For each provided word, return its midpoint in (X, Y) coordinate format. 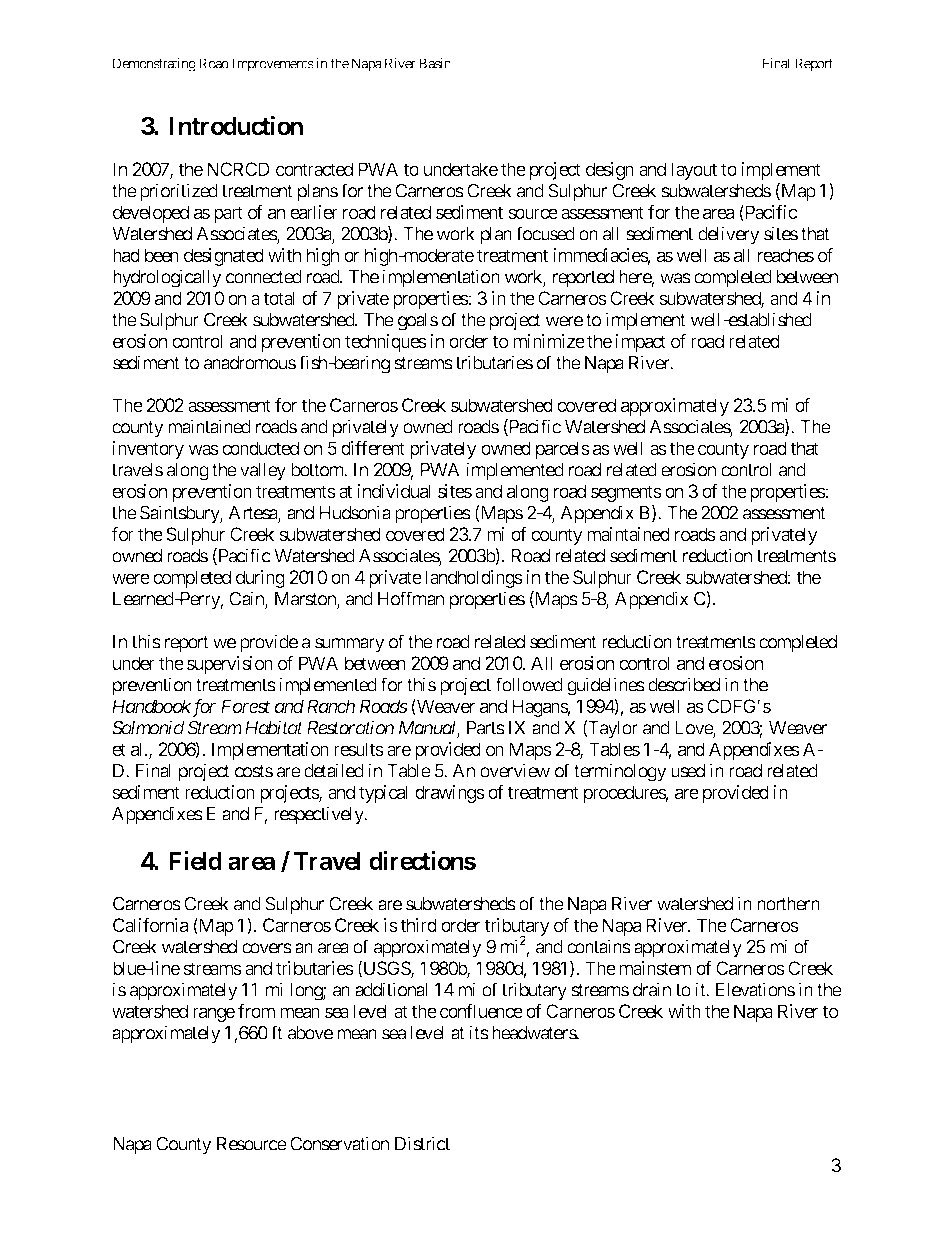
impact (640, 343)
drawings (450, 794)
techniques (386, 343)
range (214, 1014)
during (260, 579)
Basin (435, 63)
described (684, 684)
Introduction (236, 126)
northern (788, 904)
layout (694, 171)
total (279, 298)
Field (195, 861)
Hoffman (411, 598)
